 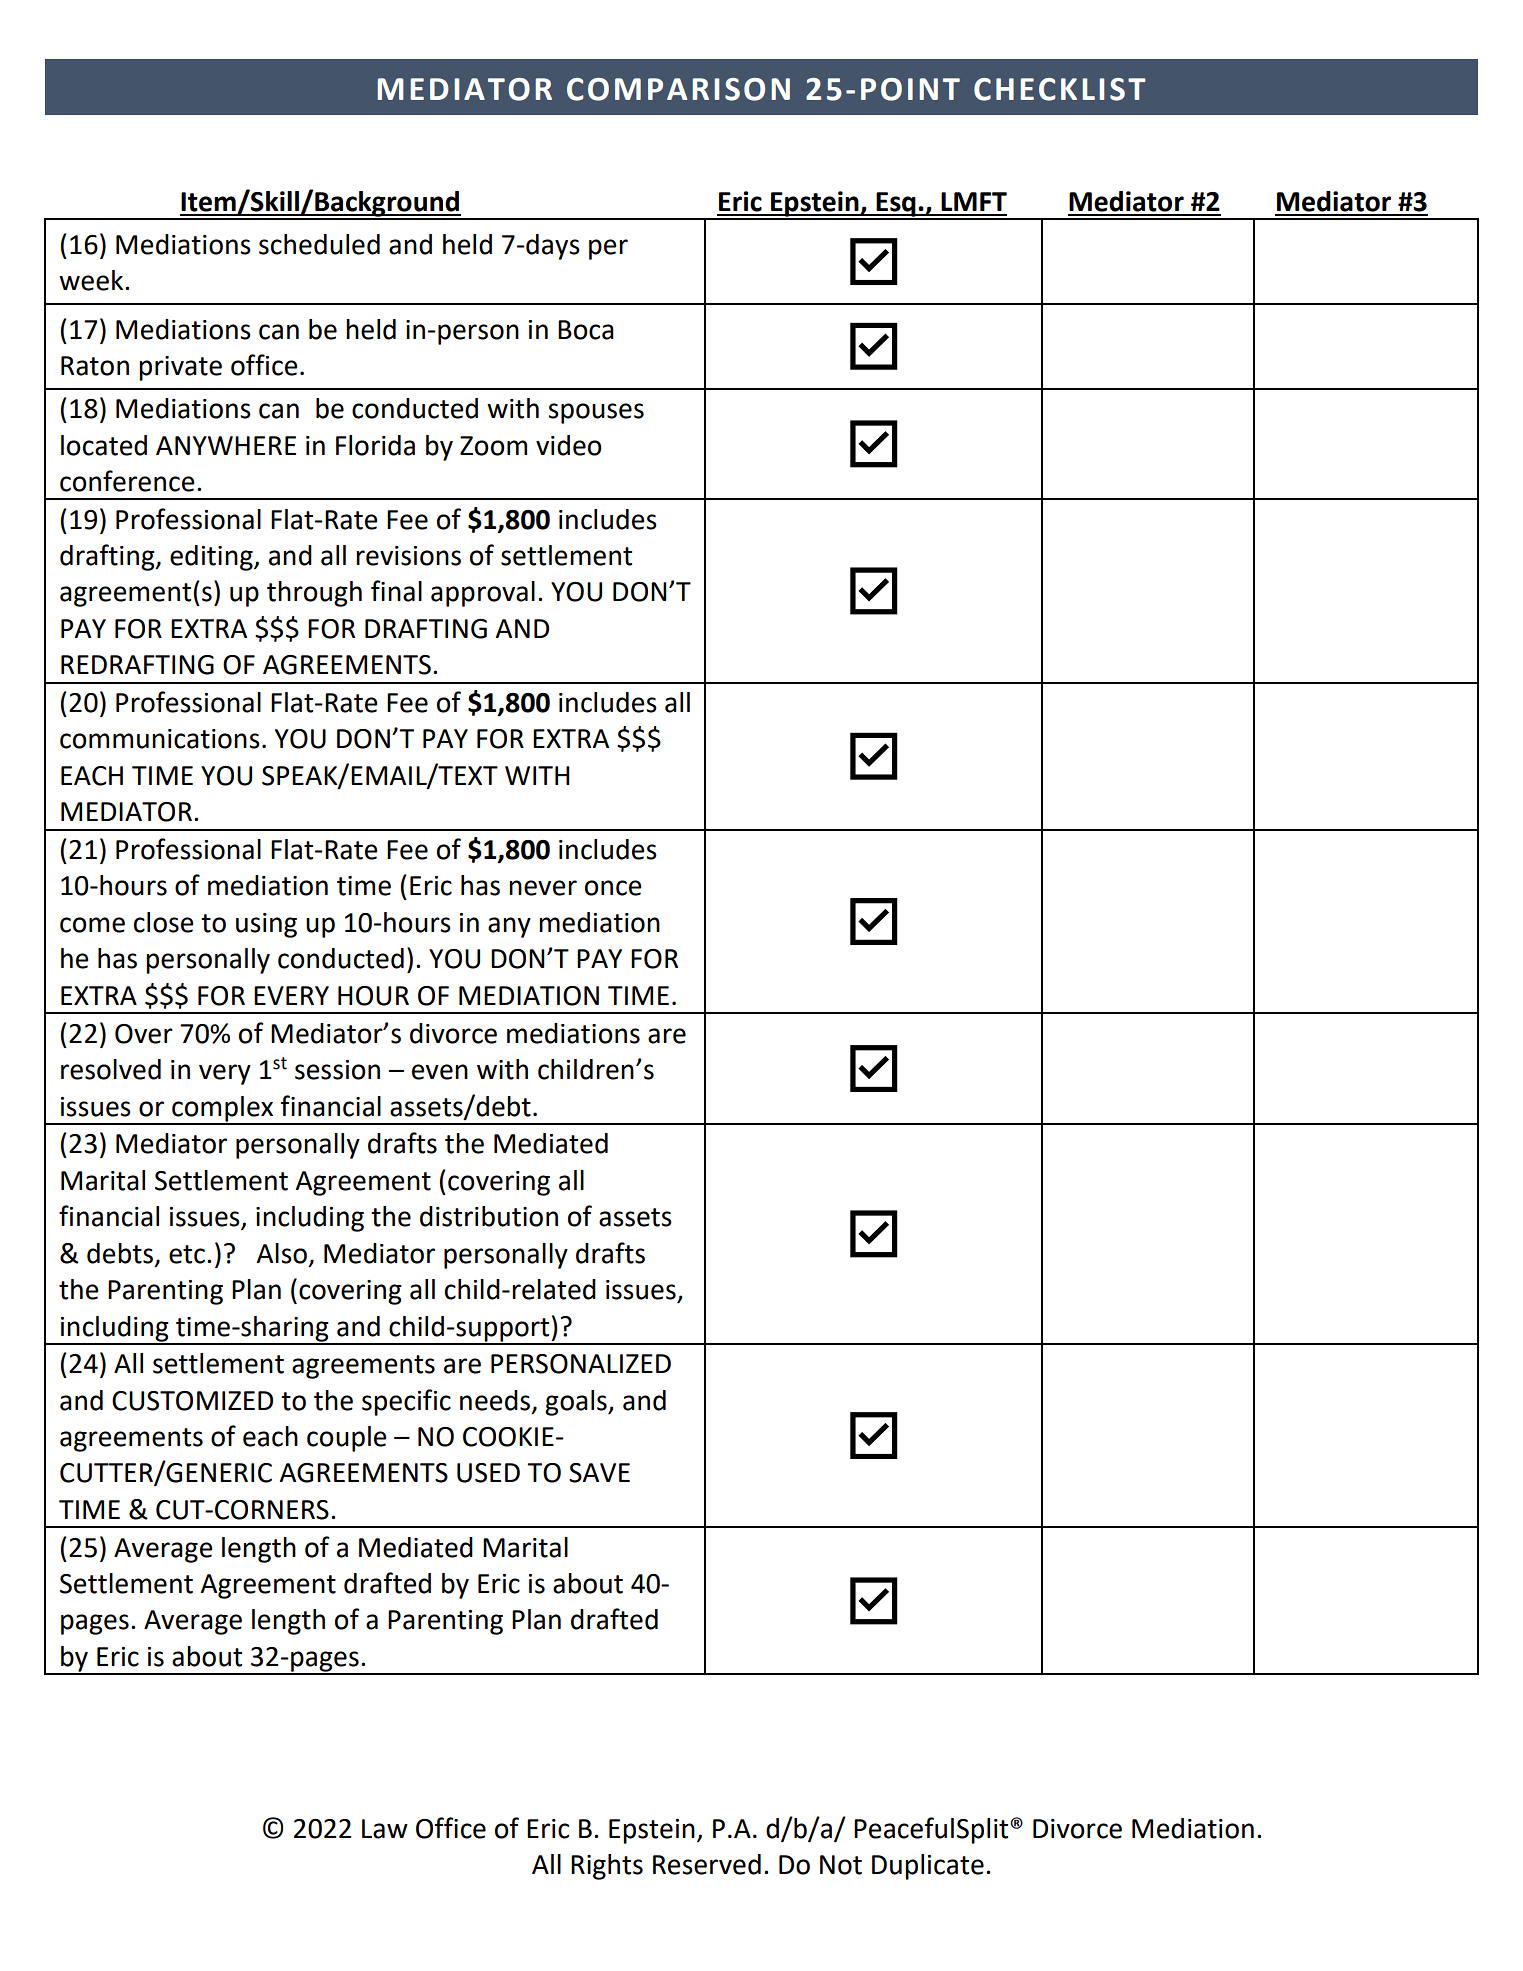 I want to click on distribution, so click(x=489, y=1216).
